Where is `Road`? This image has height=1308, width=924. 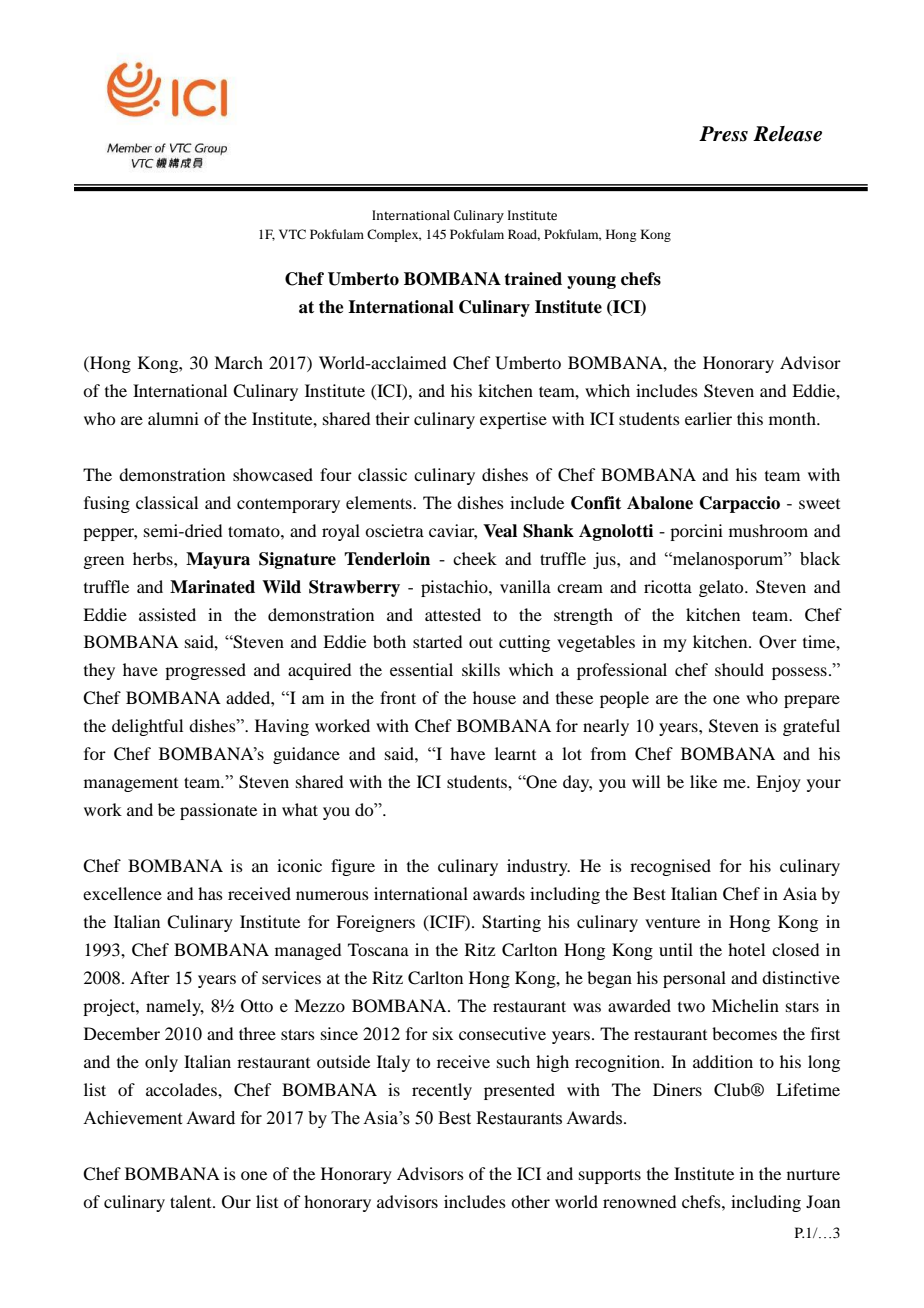 Road is located at coordinates (524, 235).
